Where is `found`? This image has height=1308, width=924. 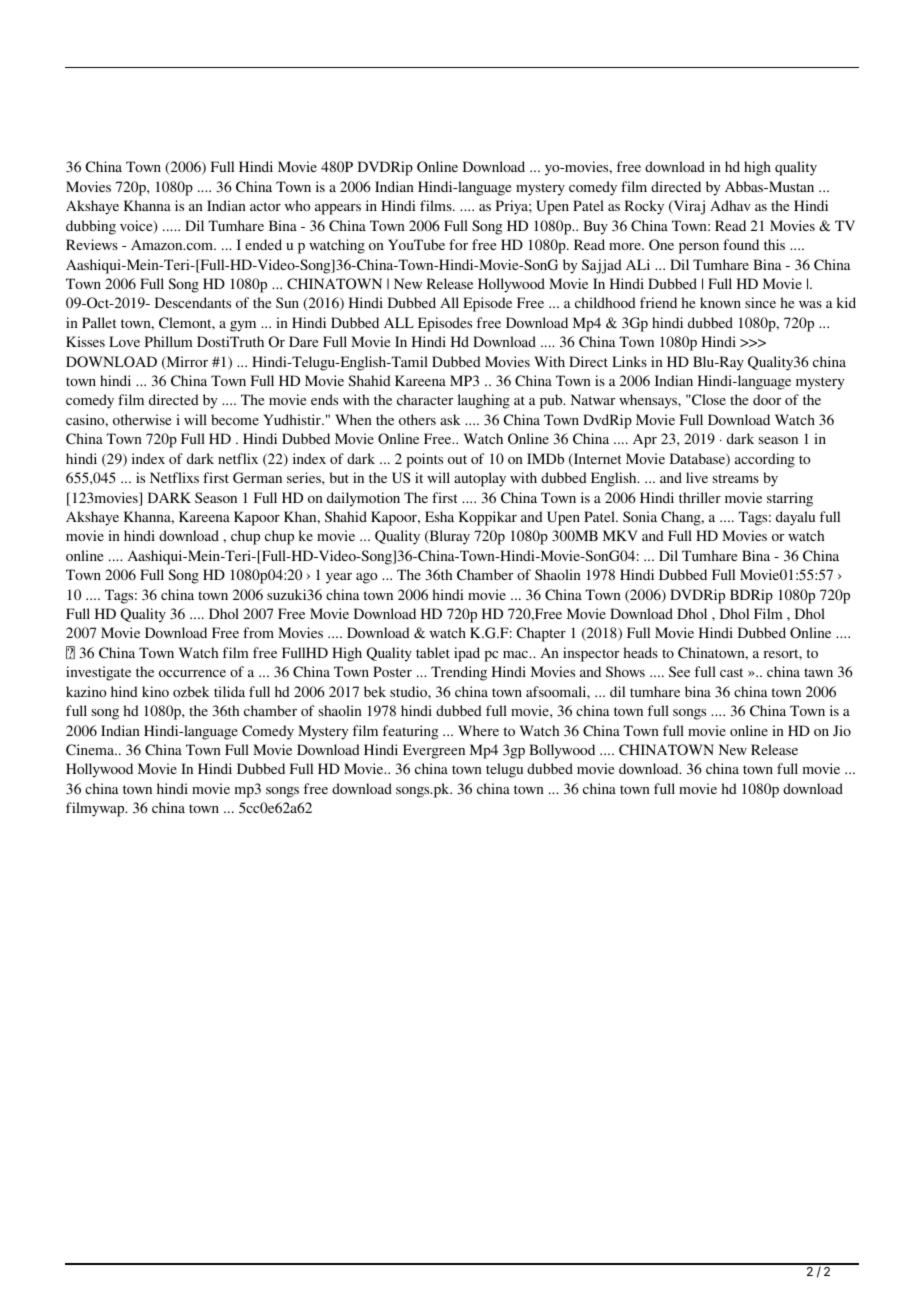
found is located at coordinates (741, 244).
